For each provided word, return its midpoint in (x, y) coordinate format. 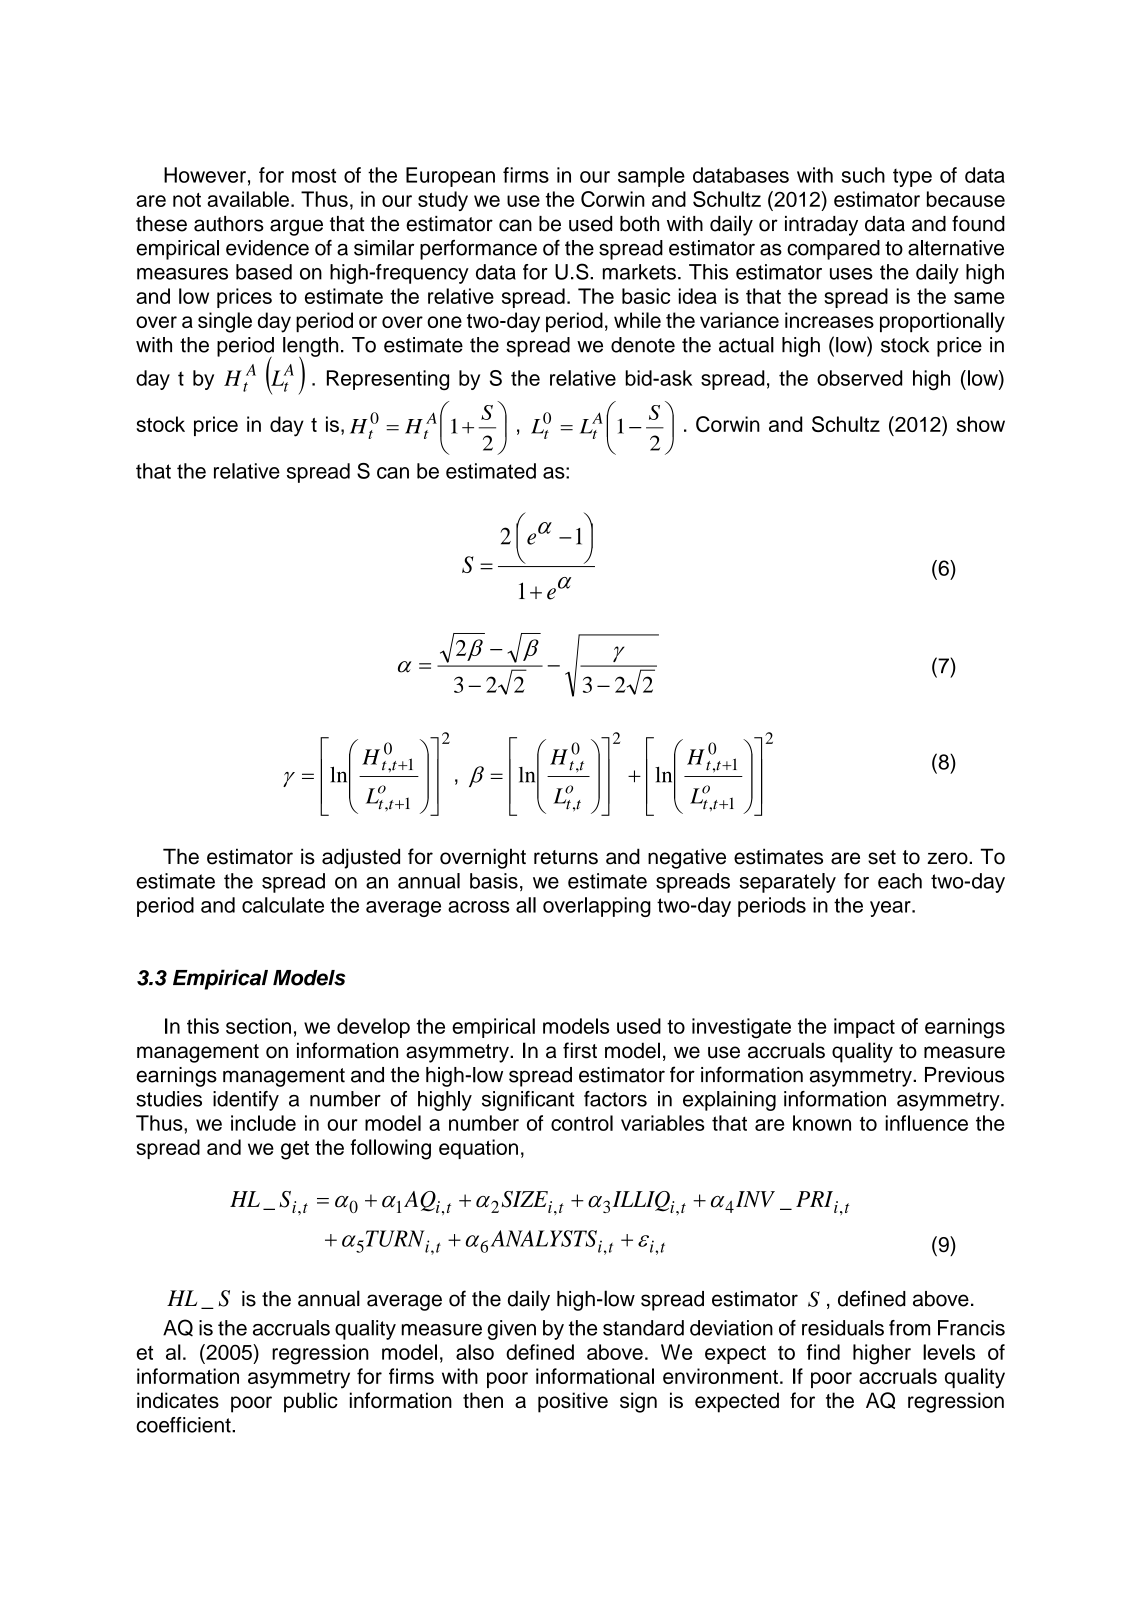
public (311, 1402)
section (258, 1026)
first (580, 1050)
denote (643, 345)
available (248, 199)
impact (864, 1028)
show (981, 424)
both (639, 224)
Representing (388, 380)
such (863, 175)
